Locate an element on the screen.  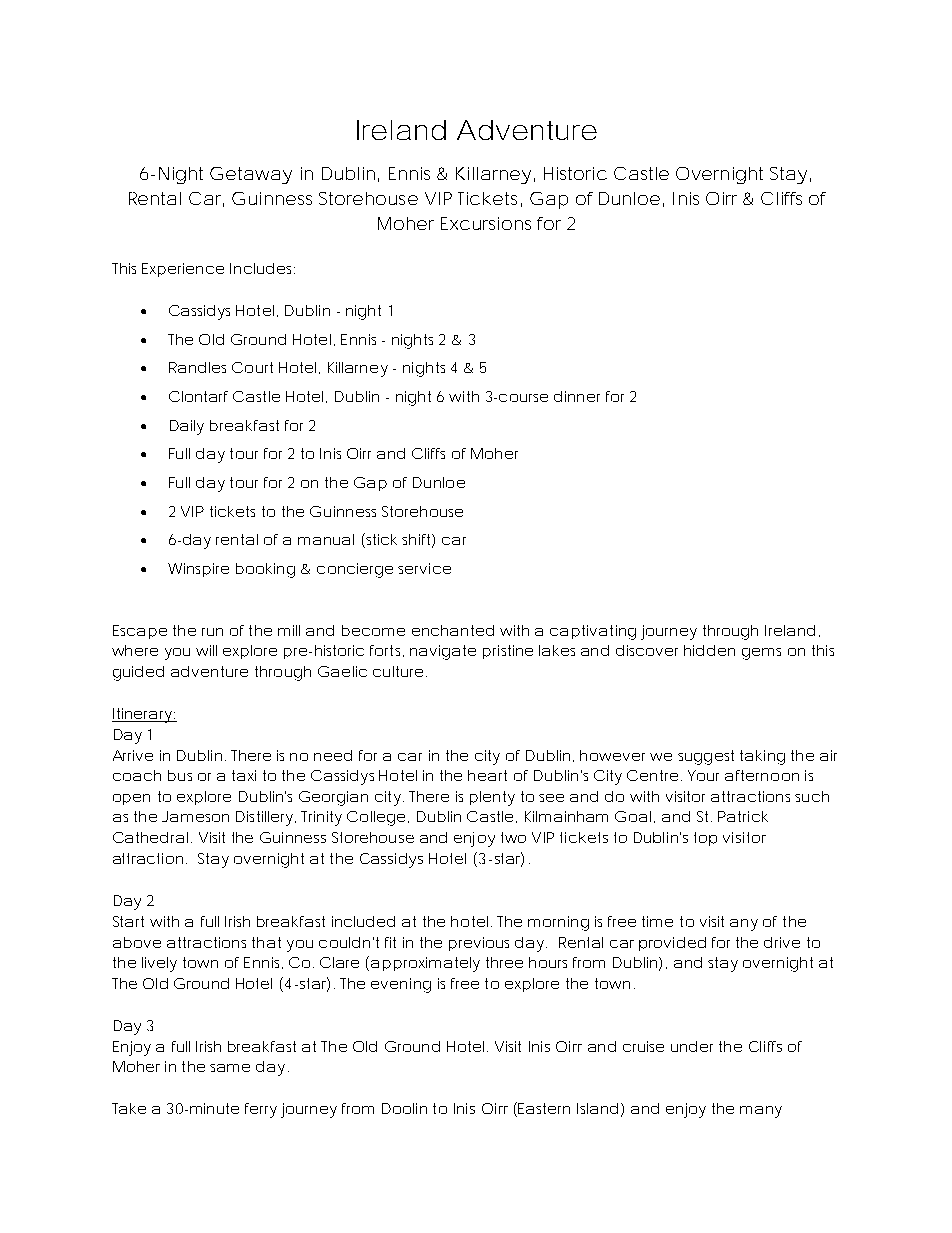
gems is located at coordinates (761, 654).
